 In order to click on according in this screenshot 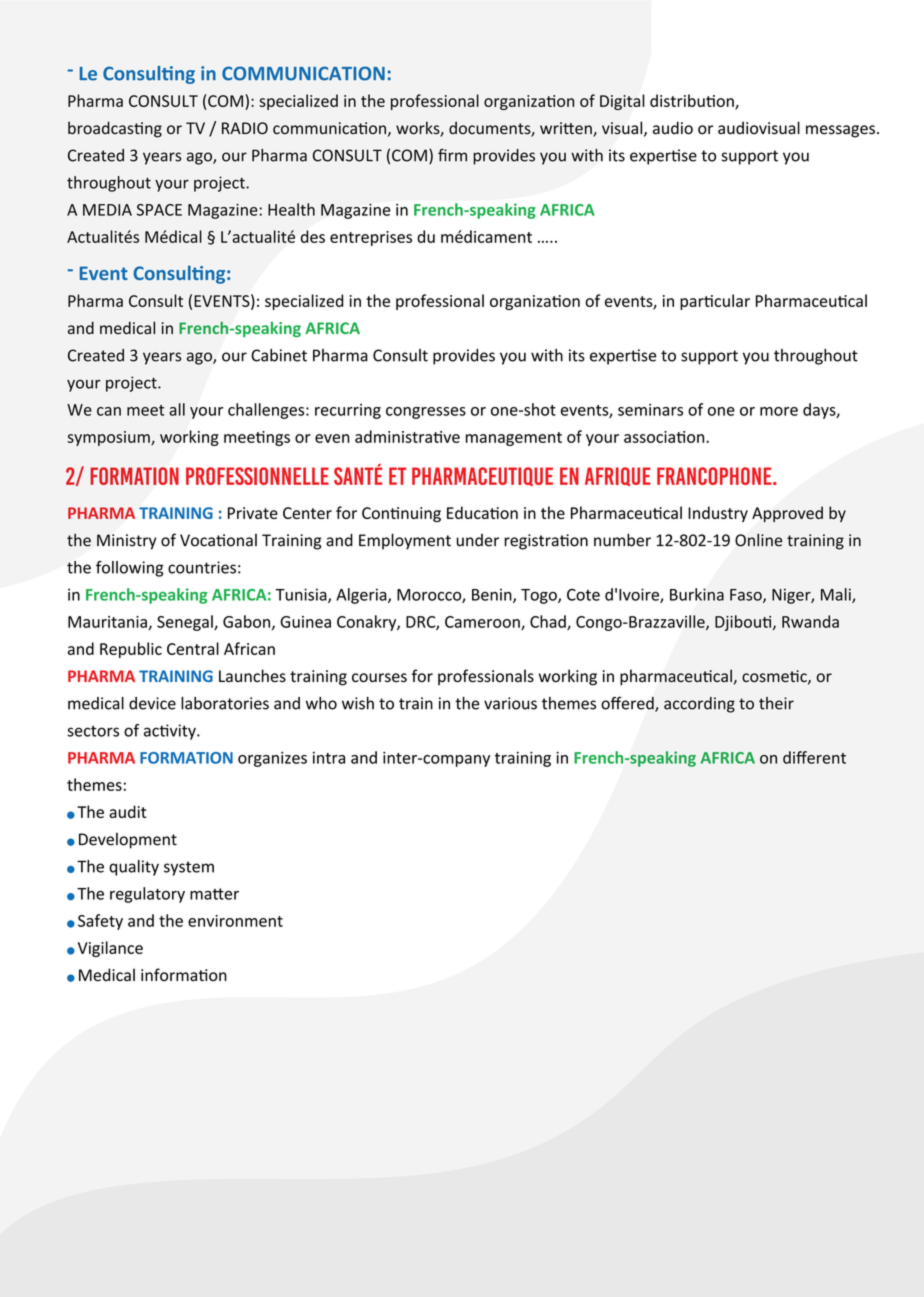, I will do `click(699, 705)`.
